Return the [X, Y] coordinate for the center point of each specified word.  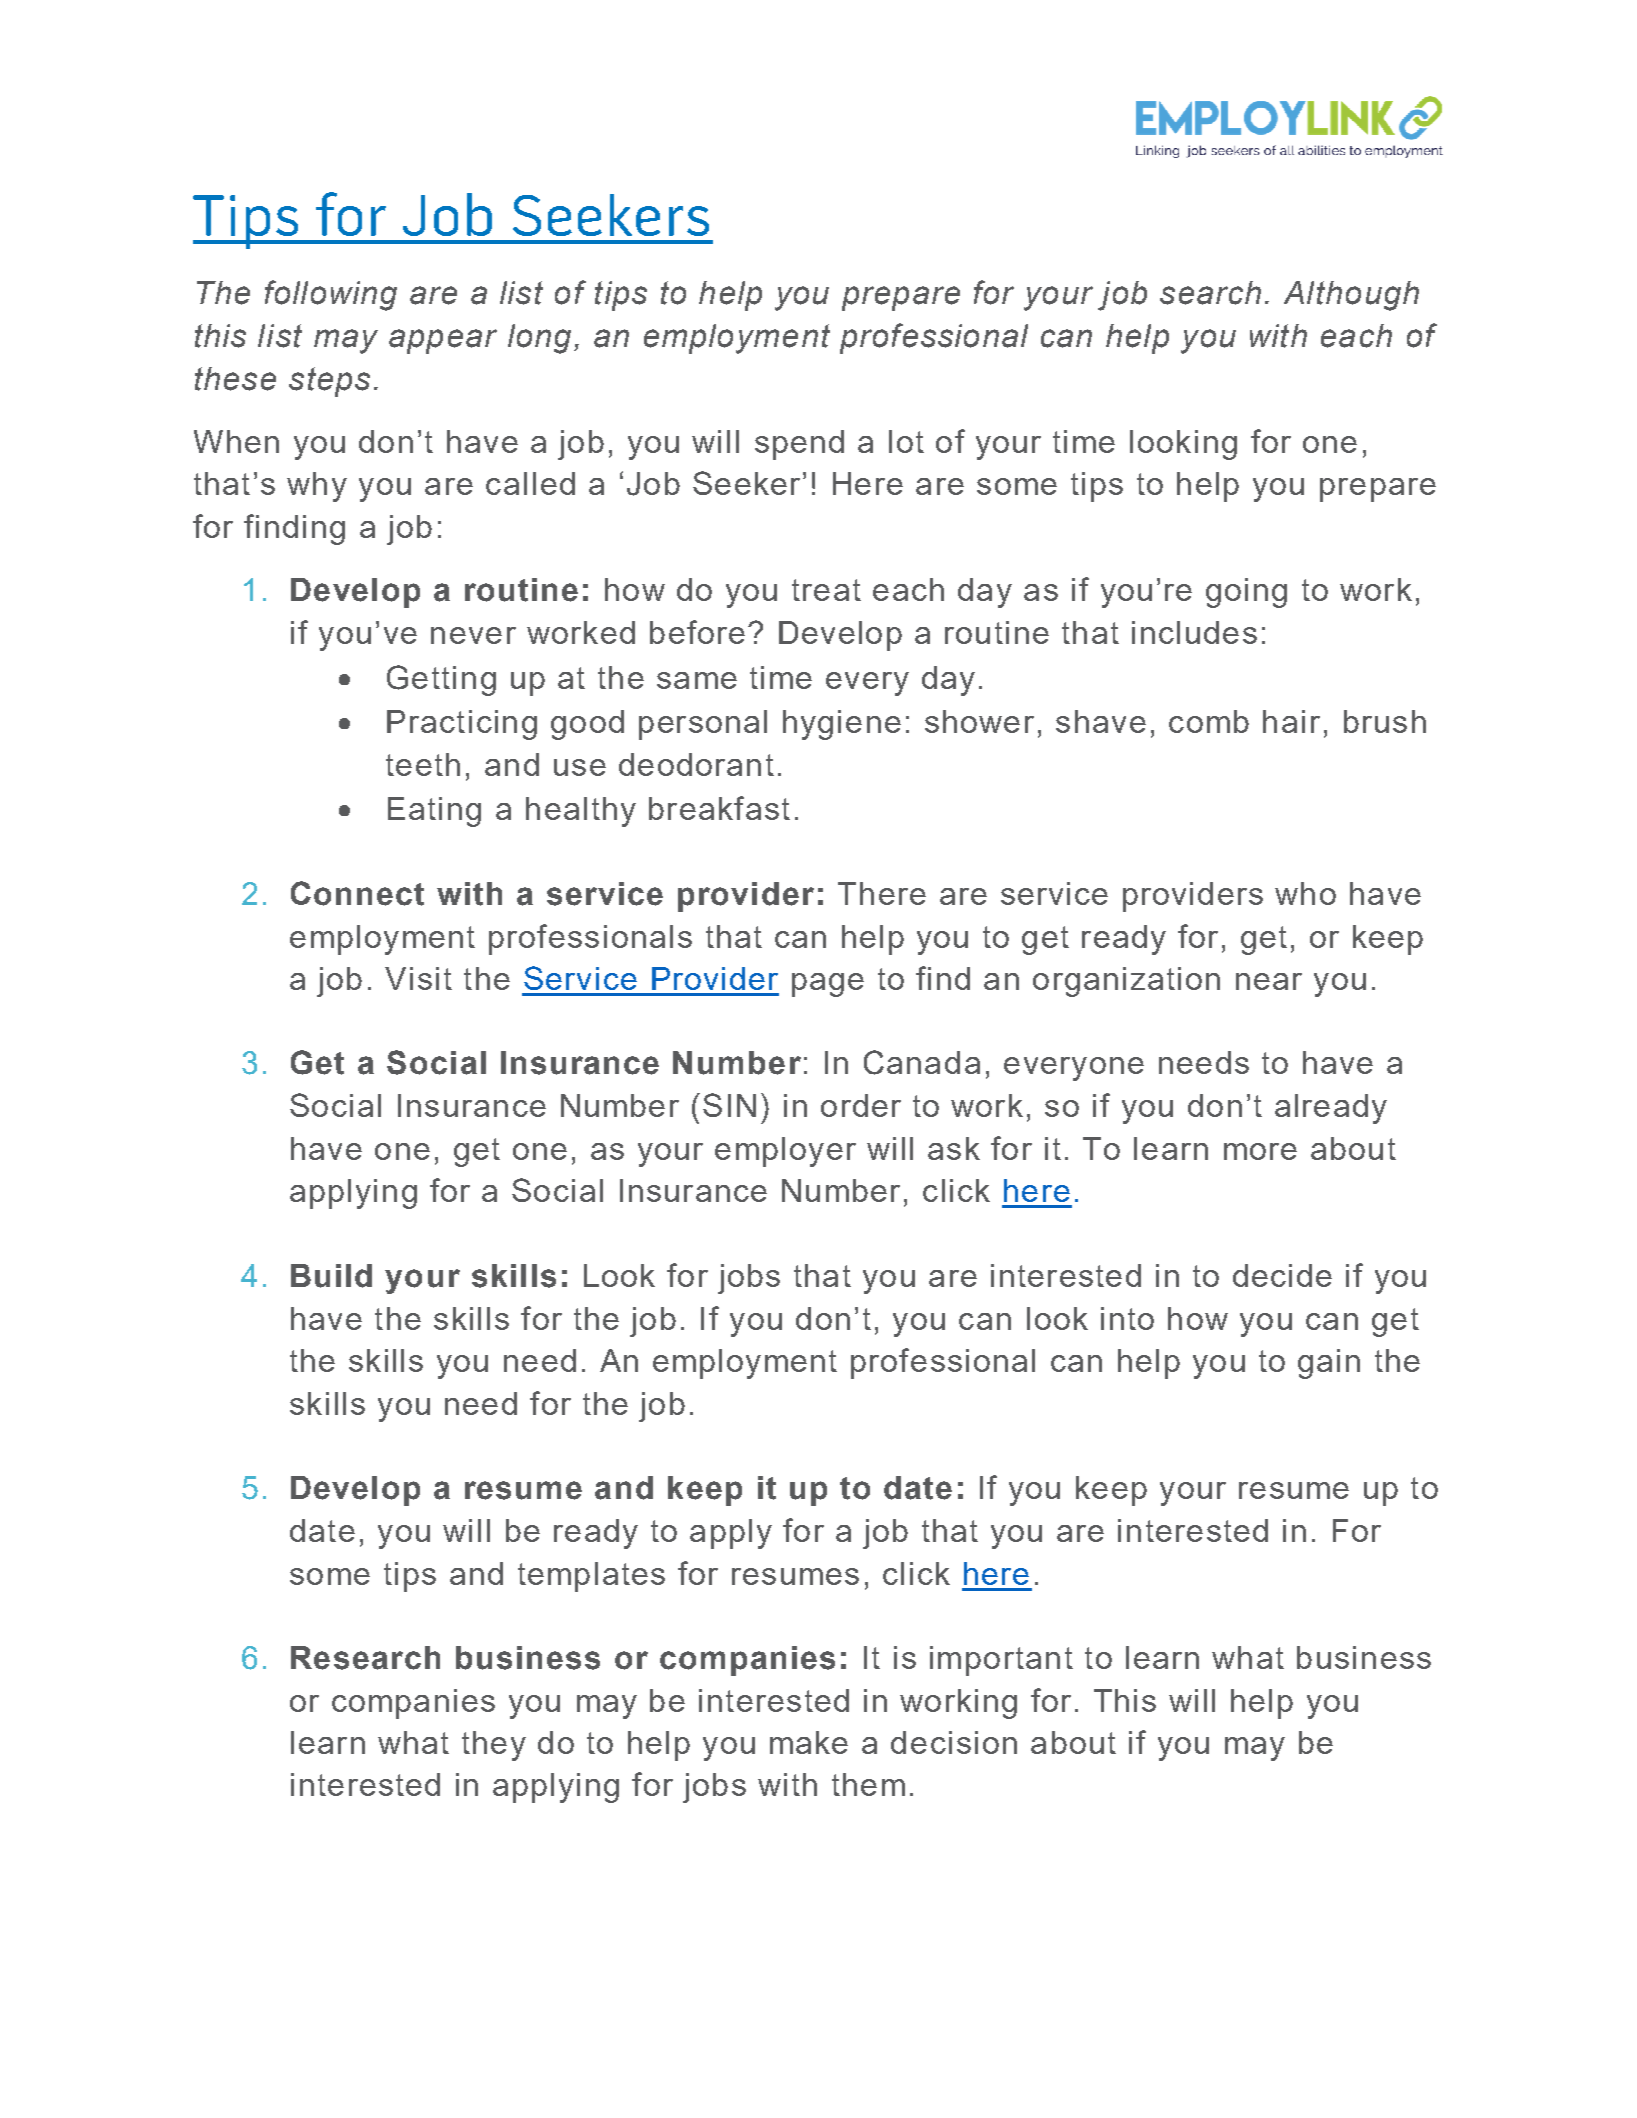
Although [1351, 296]
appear [443, 341]
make [809, 1742]
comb [1209, 721]
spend [799, 445]
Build [331, 1276]
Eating [434, 812]
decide [1282, 1275]
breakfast [719, 808]
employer [785, 1152]
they [494, 1746]
